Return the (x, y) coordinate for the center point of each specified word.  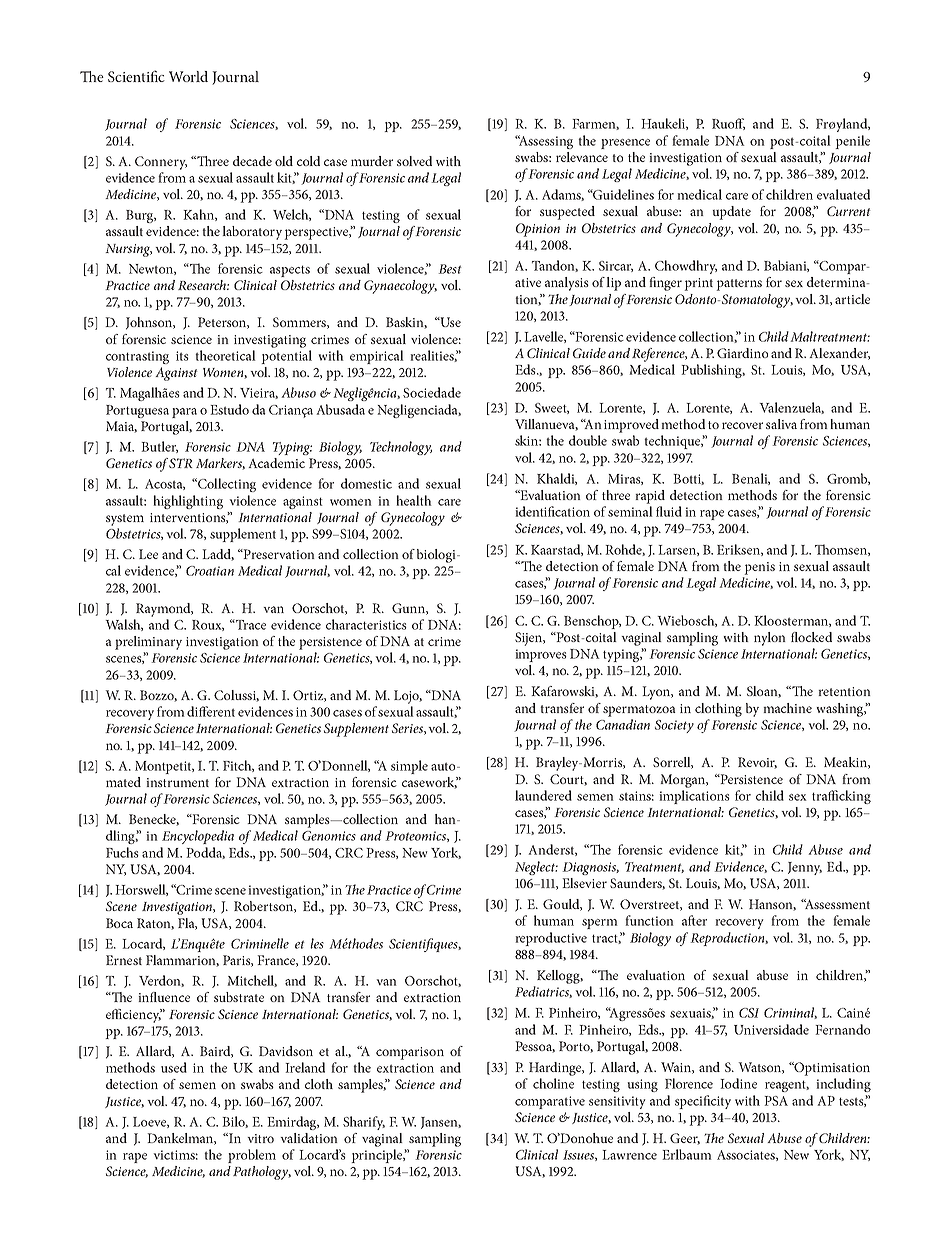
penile (852, 142)
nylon (770, 639)
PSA (776, 1101)
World (188, 76)
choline (553, 1083)
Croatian (210, 571)
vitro (260, 1138)
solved (414, 161)
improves (541, 655)
